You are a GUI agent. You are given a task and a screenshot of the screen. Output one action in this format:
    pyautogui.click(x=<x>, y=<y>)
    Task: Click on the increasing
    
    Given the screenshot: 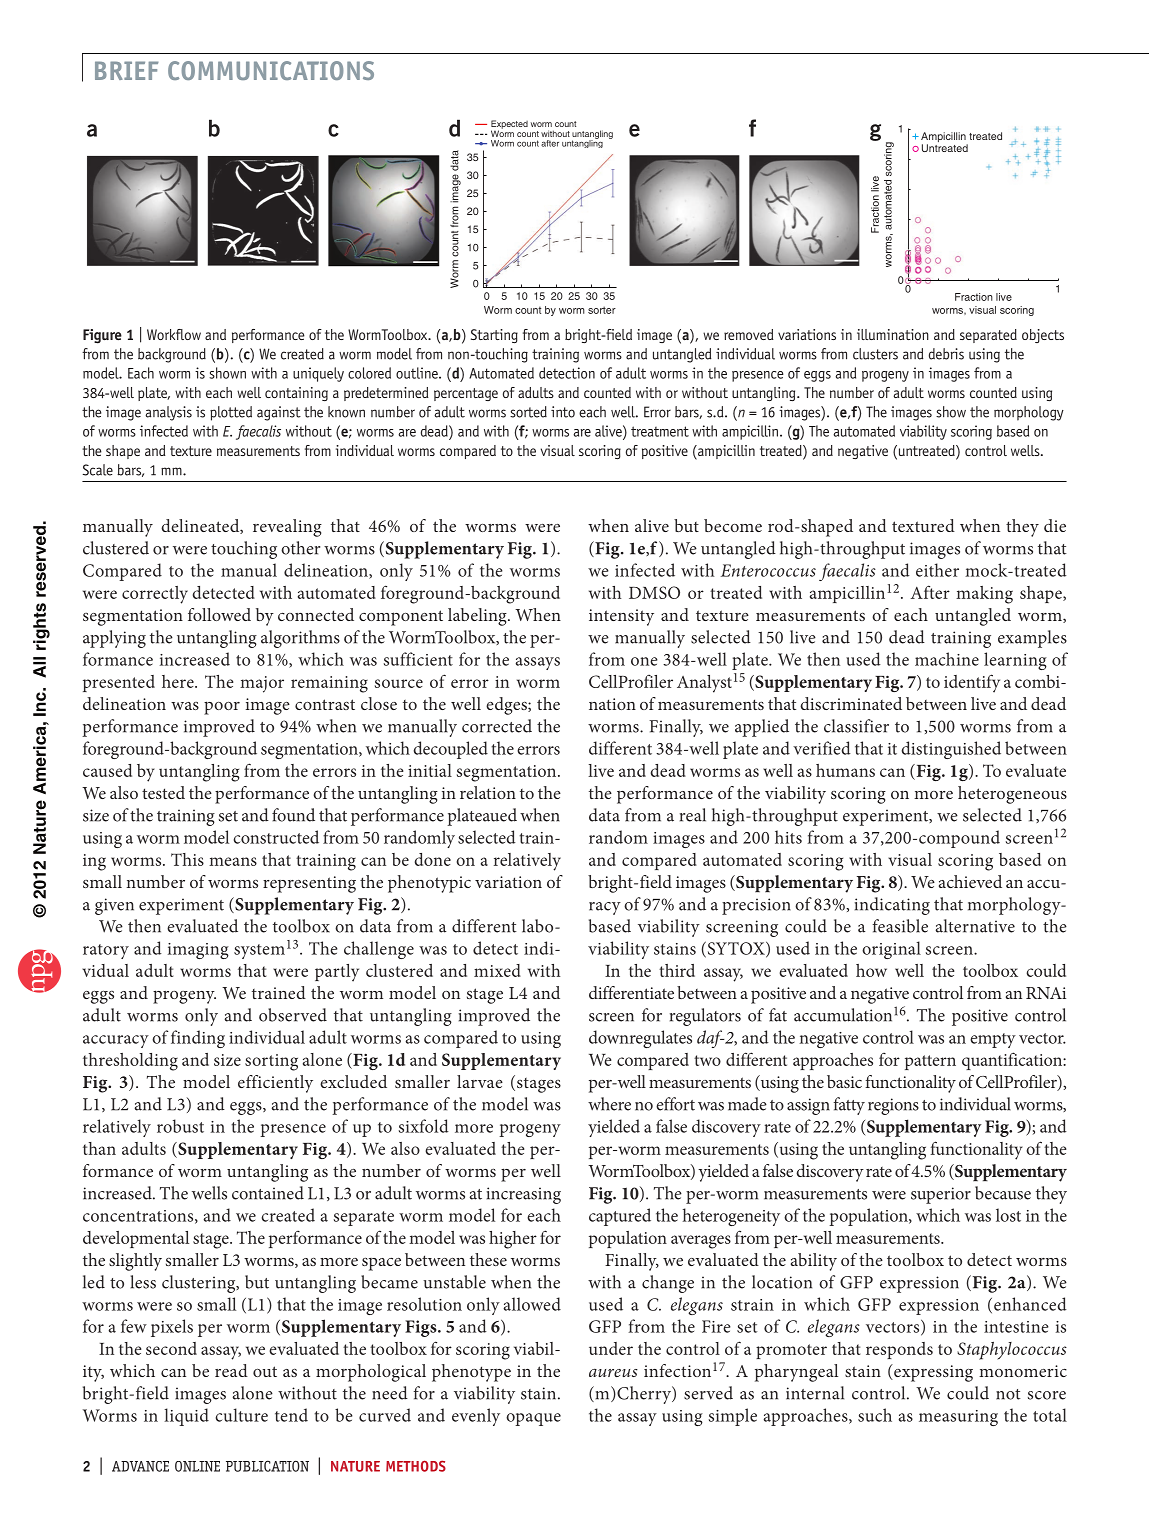 What is the action you would take?
    pyautogui.click(x=524, y=1195)
